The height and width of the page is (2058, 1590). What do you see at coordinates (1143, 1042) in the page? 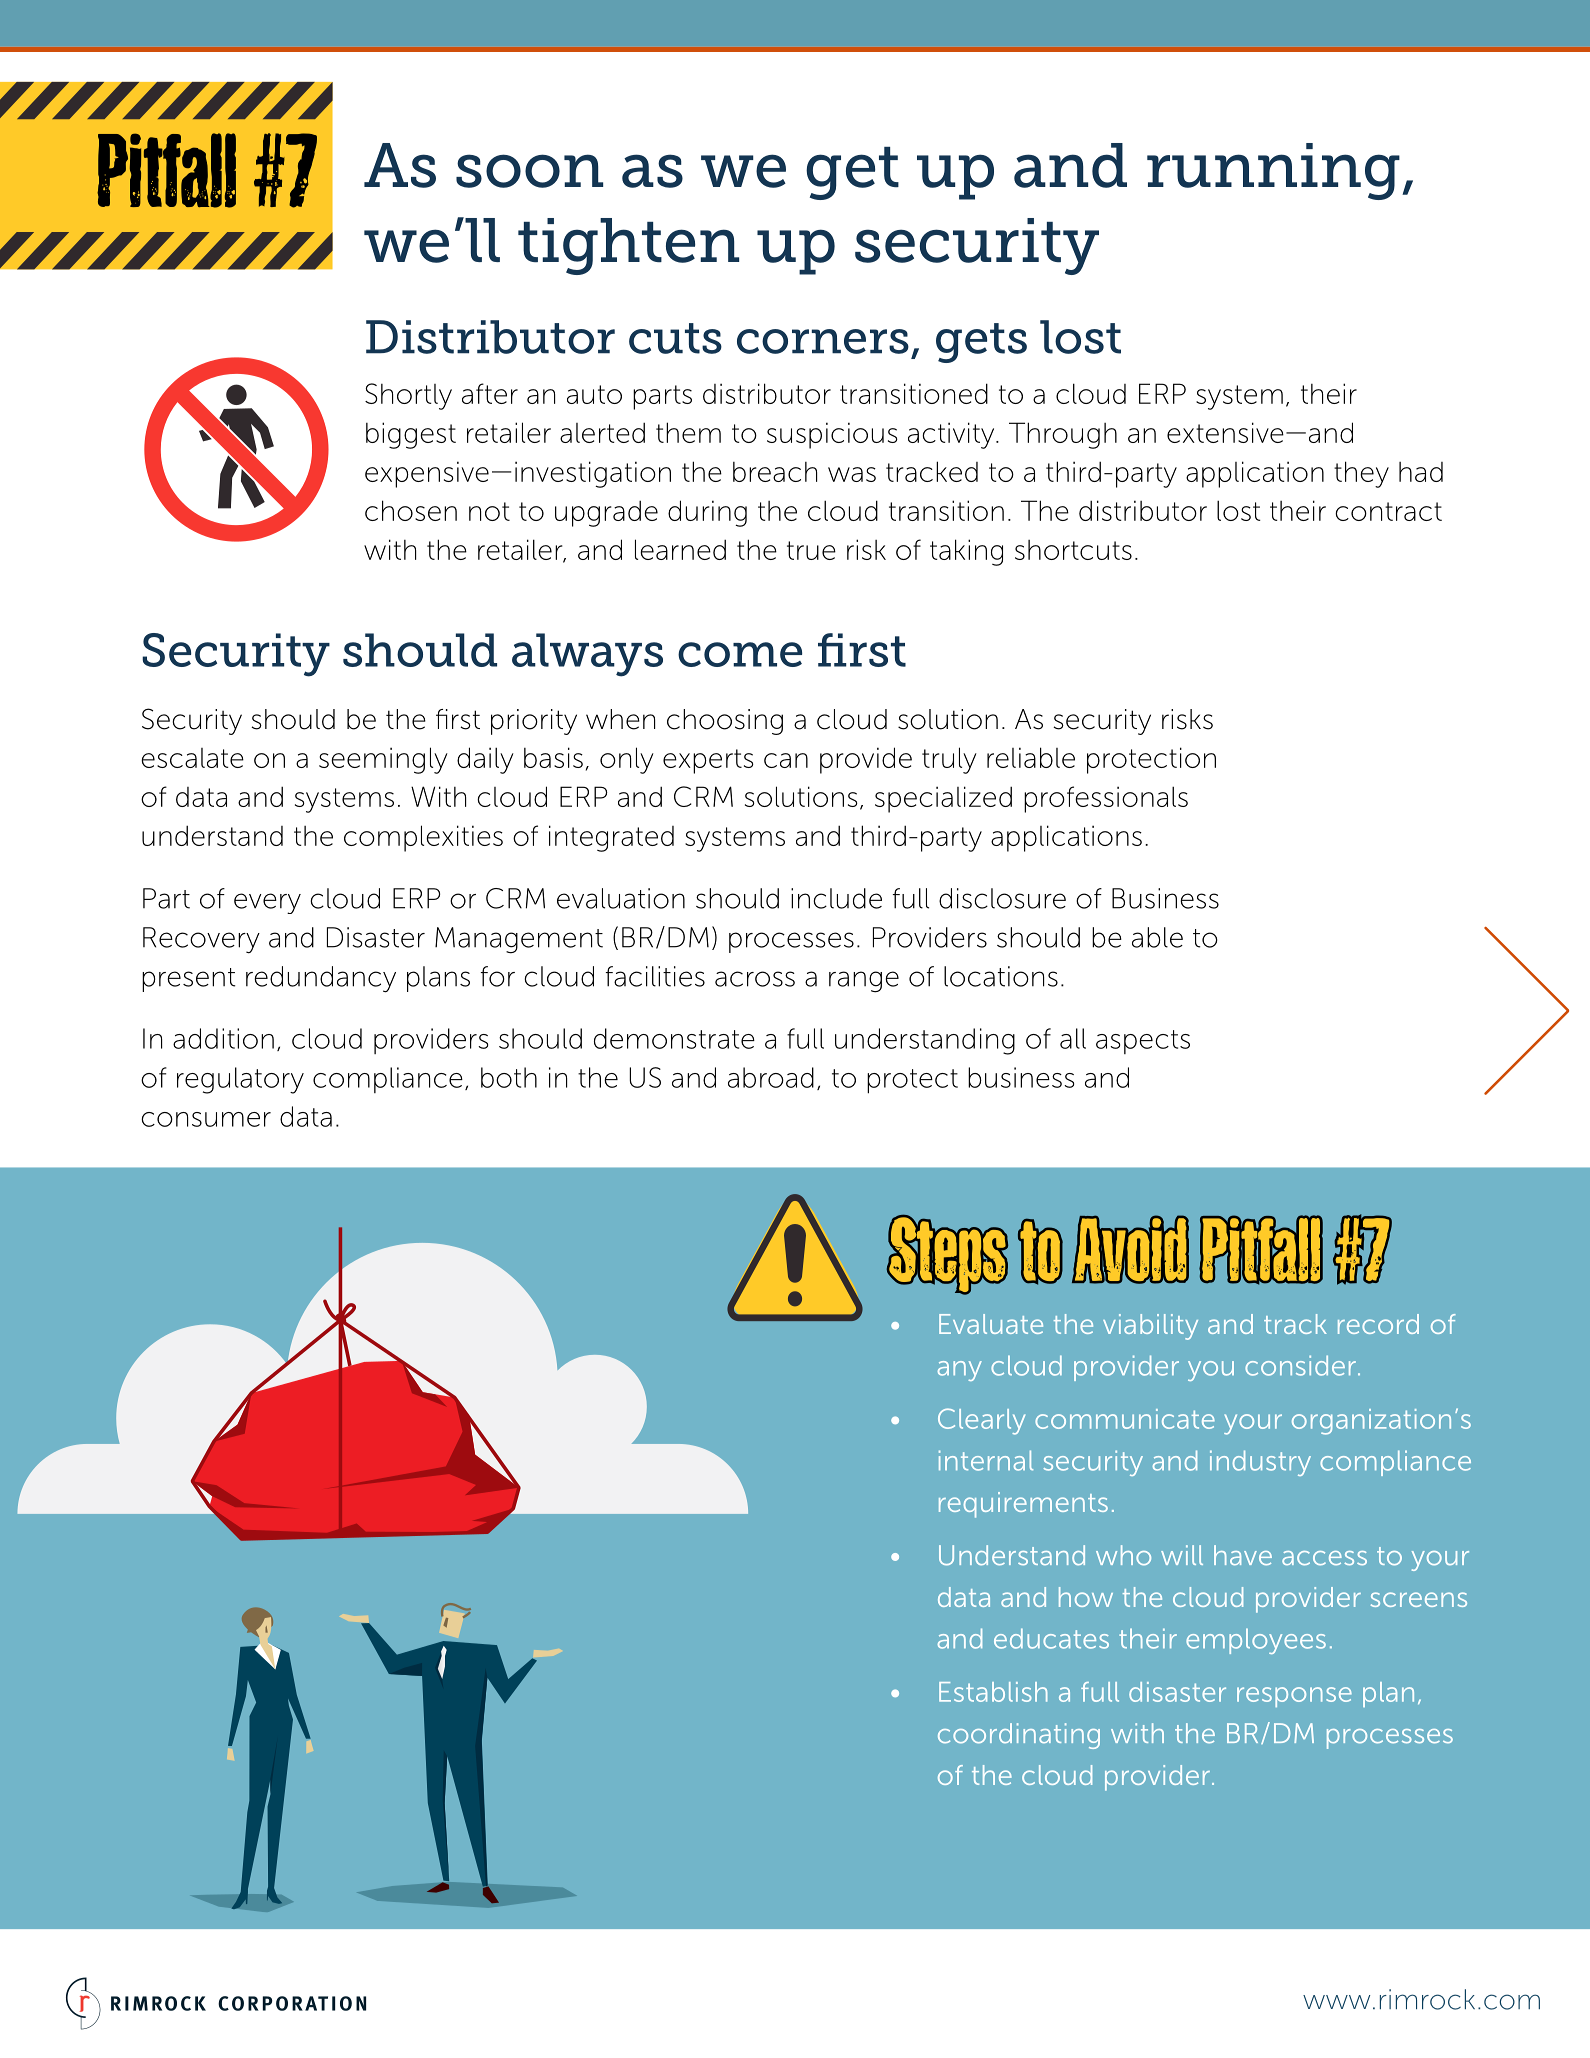
I see `aspects` at bounding box center [1143, 1042].
